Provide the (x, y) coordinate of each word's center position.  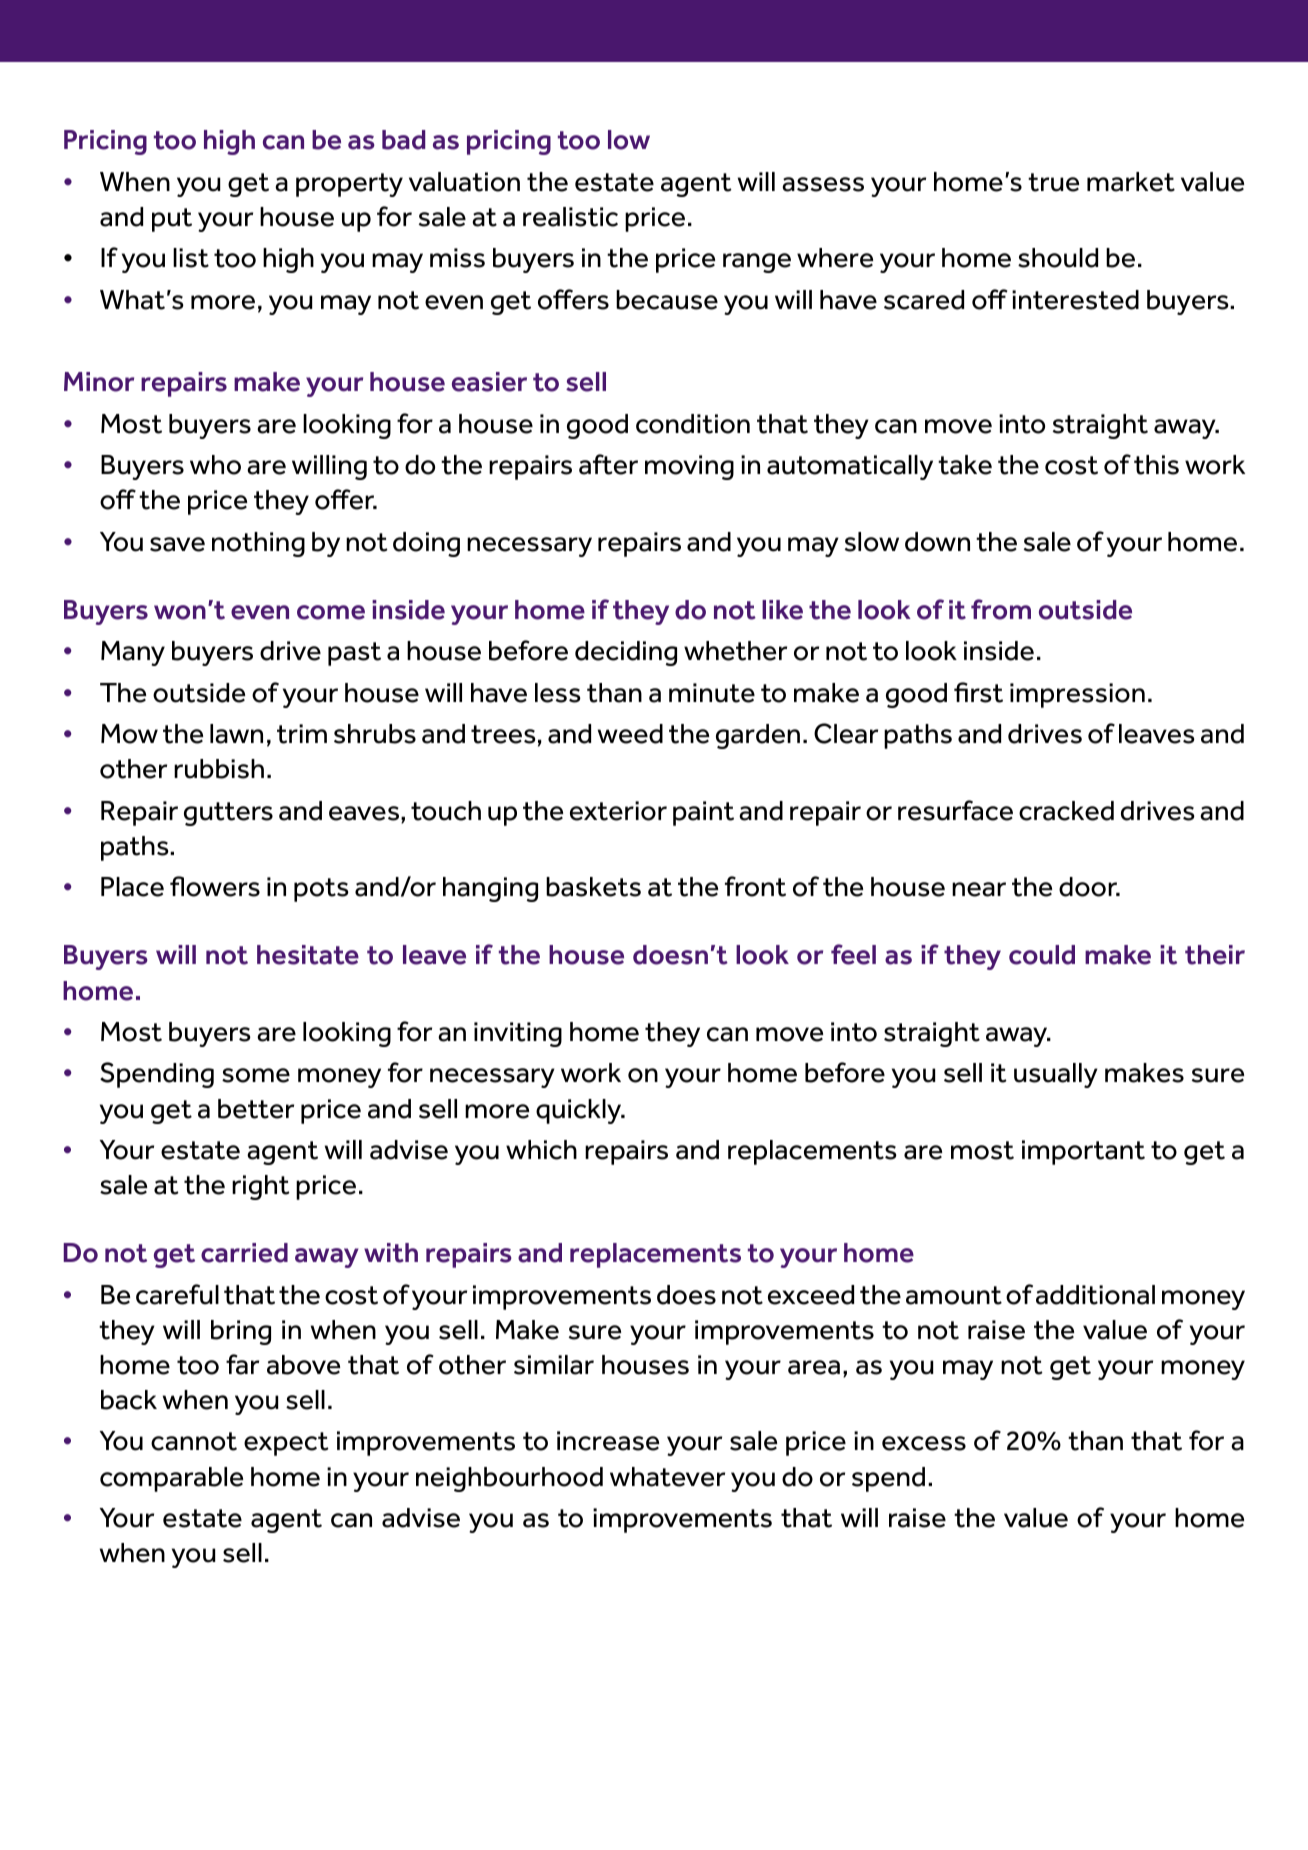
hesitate (308, 955)
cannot (194, 1441)
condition (693, 424)
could (1042, 955)
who (215, 465)
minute (712, 693)
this (1156, 465)
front (755, 886)
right (261, 1187)
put (172, 220)
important (1083, 1152)
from (1001, 609)
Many (133, 653)
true (1053, 182)
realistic (570, 217)
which (541, 1150)
